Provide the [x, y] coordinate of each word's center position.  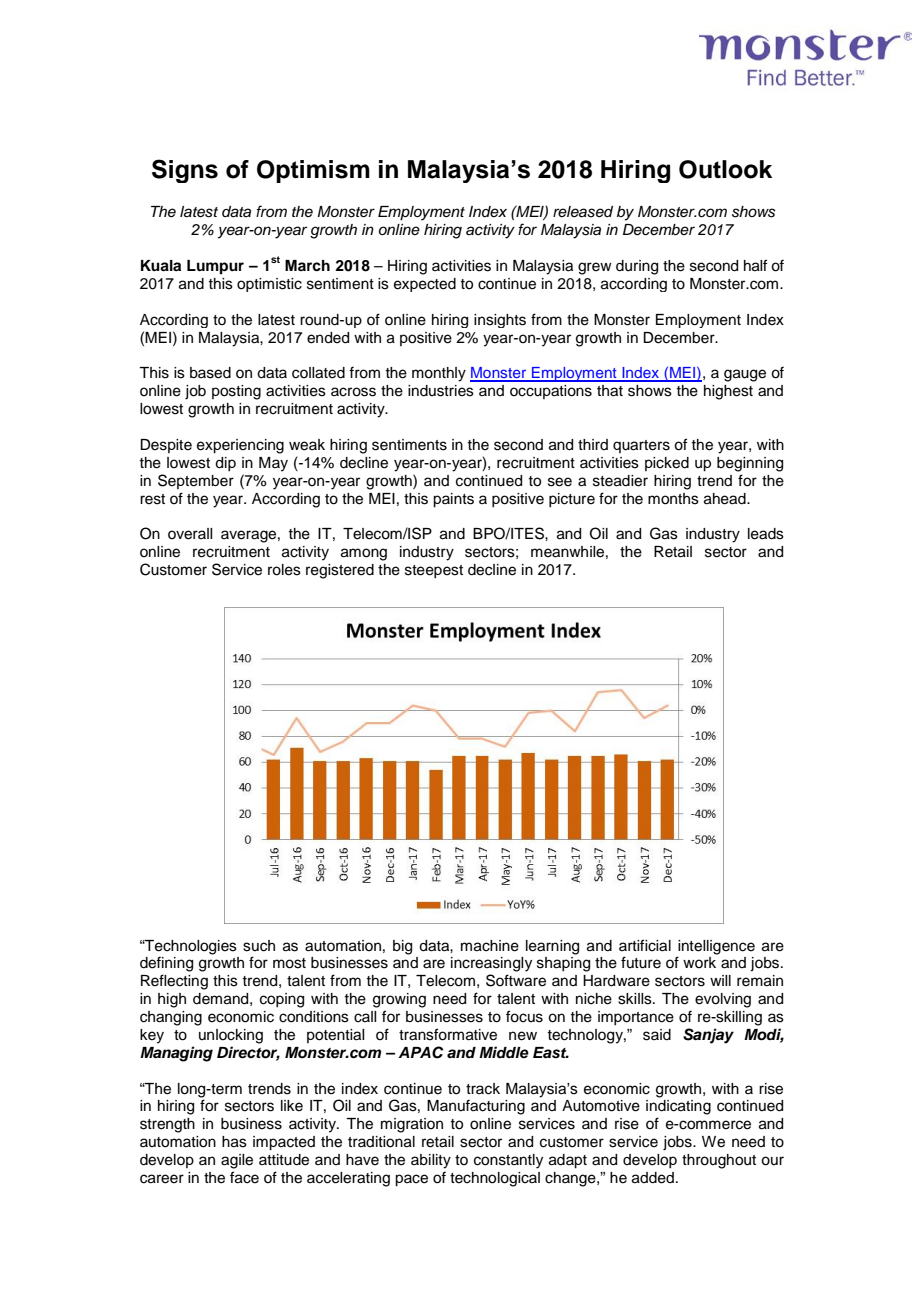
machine [490, 946]
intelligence [716, 947]
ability [431, 1161]
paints [453, 500]
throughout [719, 1161]
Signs [185, 171]
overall [190, 534]
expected [425, 285]
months [673, 499]
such [259, 946]
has [234, 1142]
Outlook [725, 169]
